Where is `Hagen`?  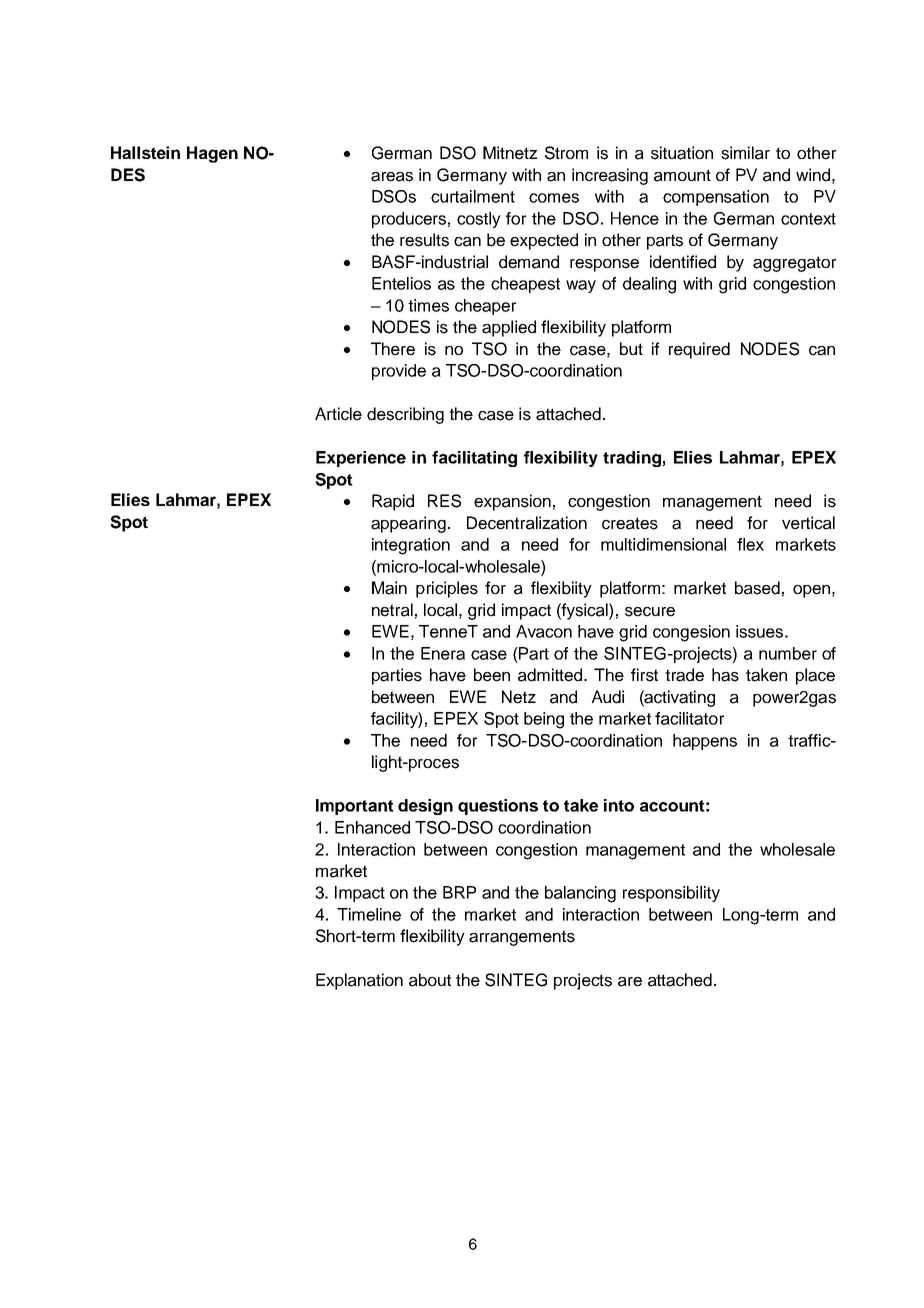 Hagen is located at coordinates (212, 154).
